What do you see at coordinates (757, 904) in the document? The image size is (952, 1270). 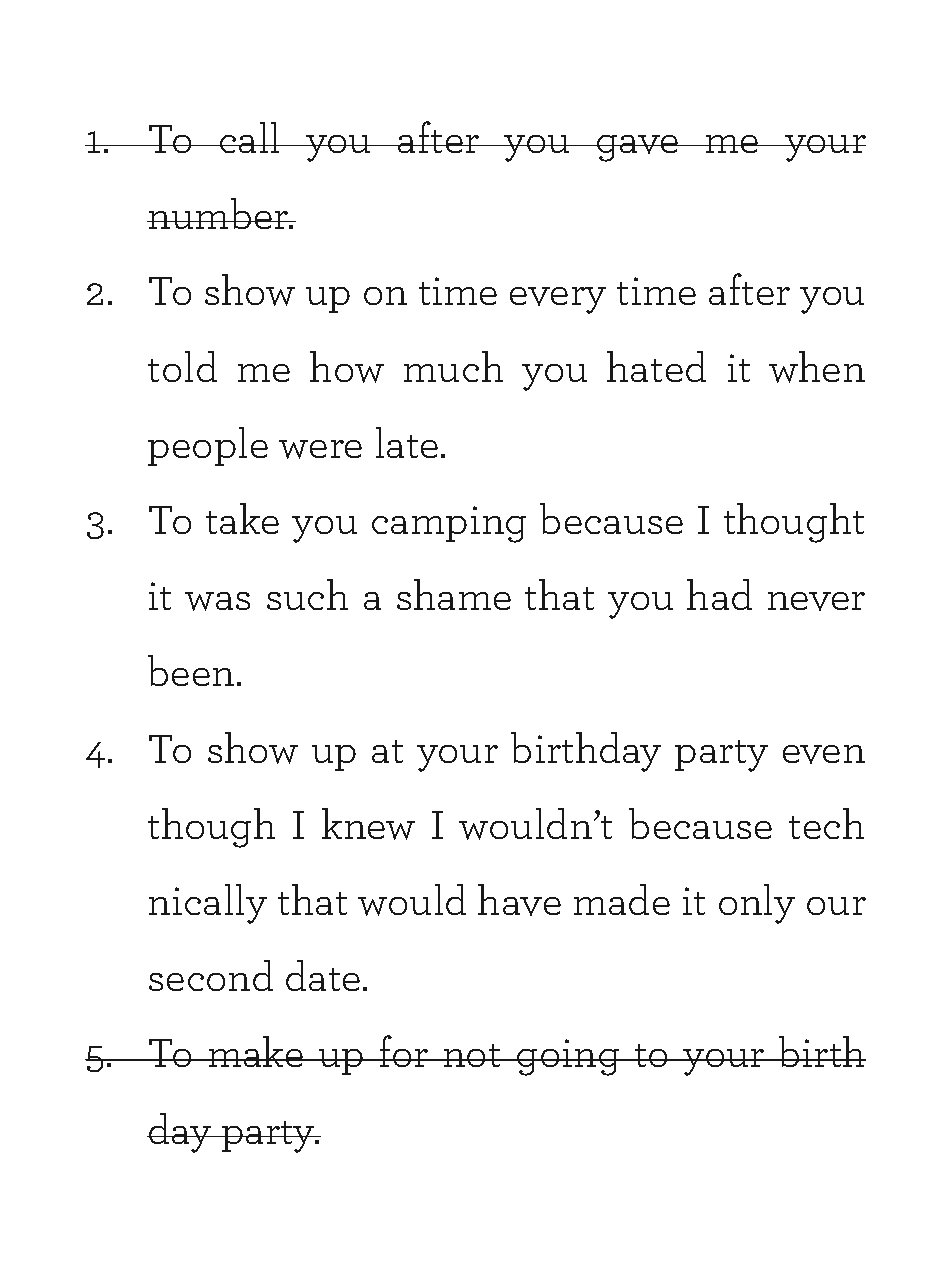 I see `only` at bounding box center [757, 904].
